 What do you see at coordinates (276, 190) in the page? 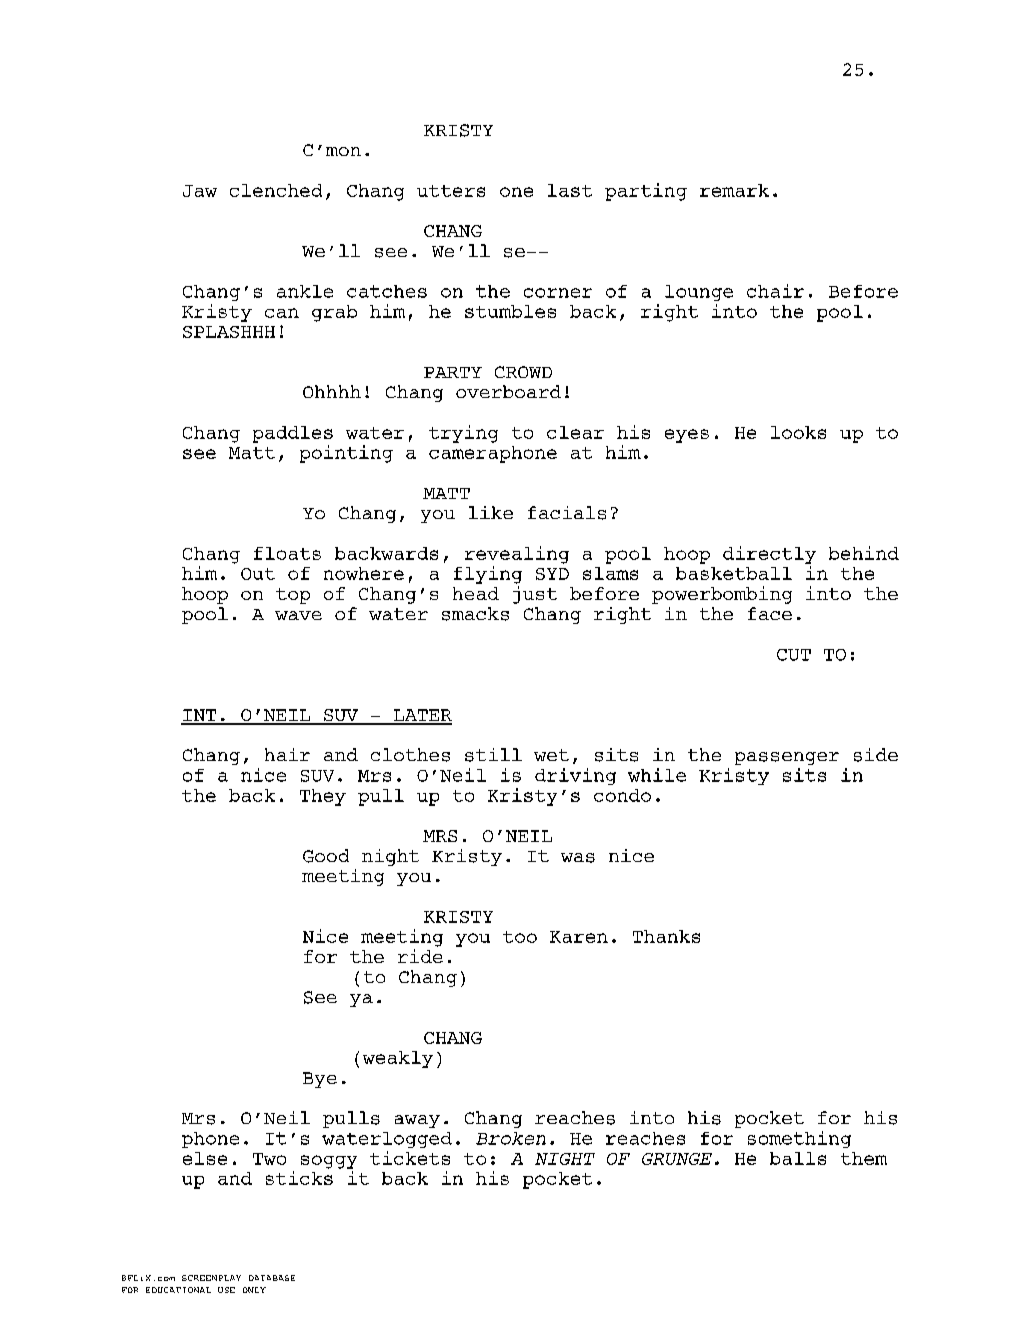
I see `clenched` at bounding box center [276, 190].
